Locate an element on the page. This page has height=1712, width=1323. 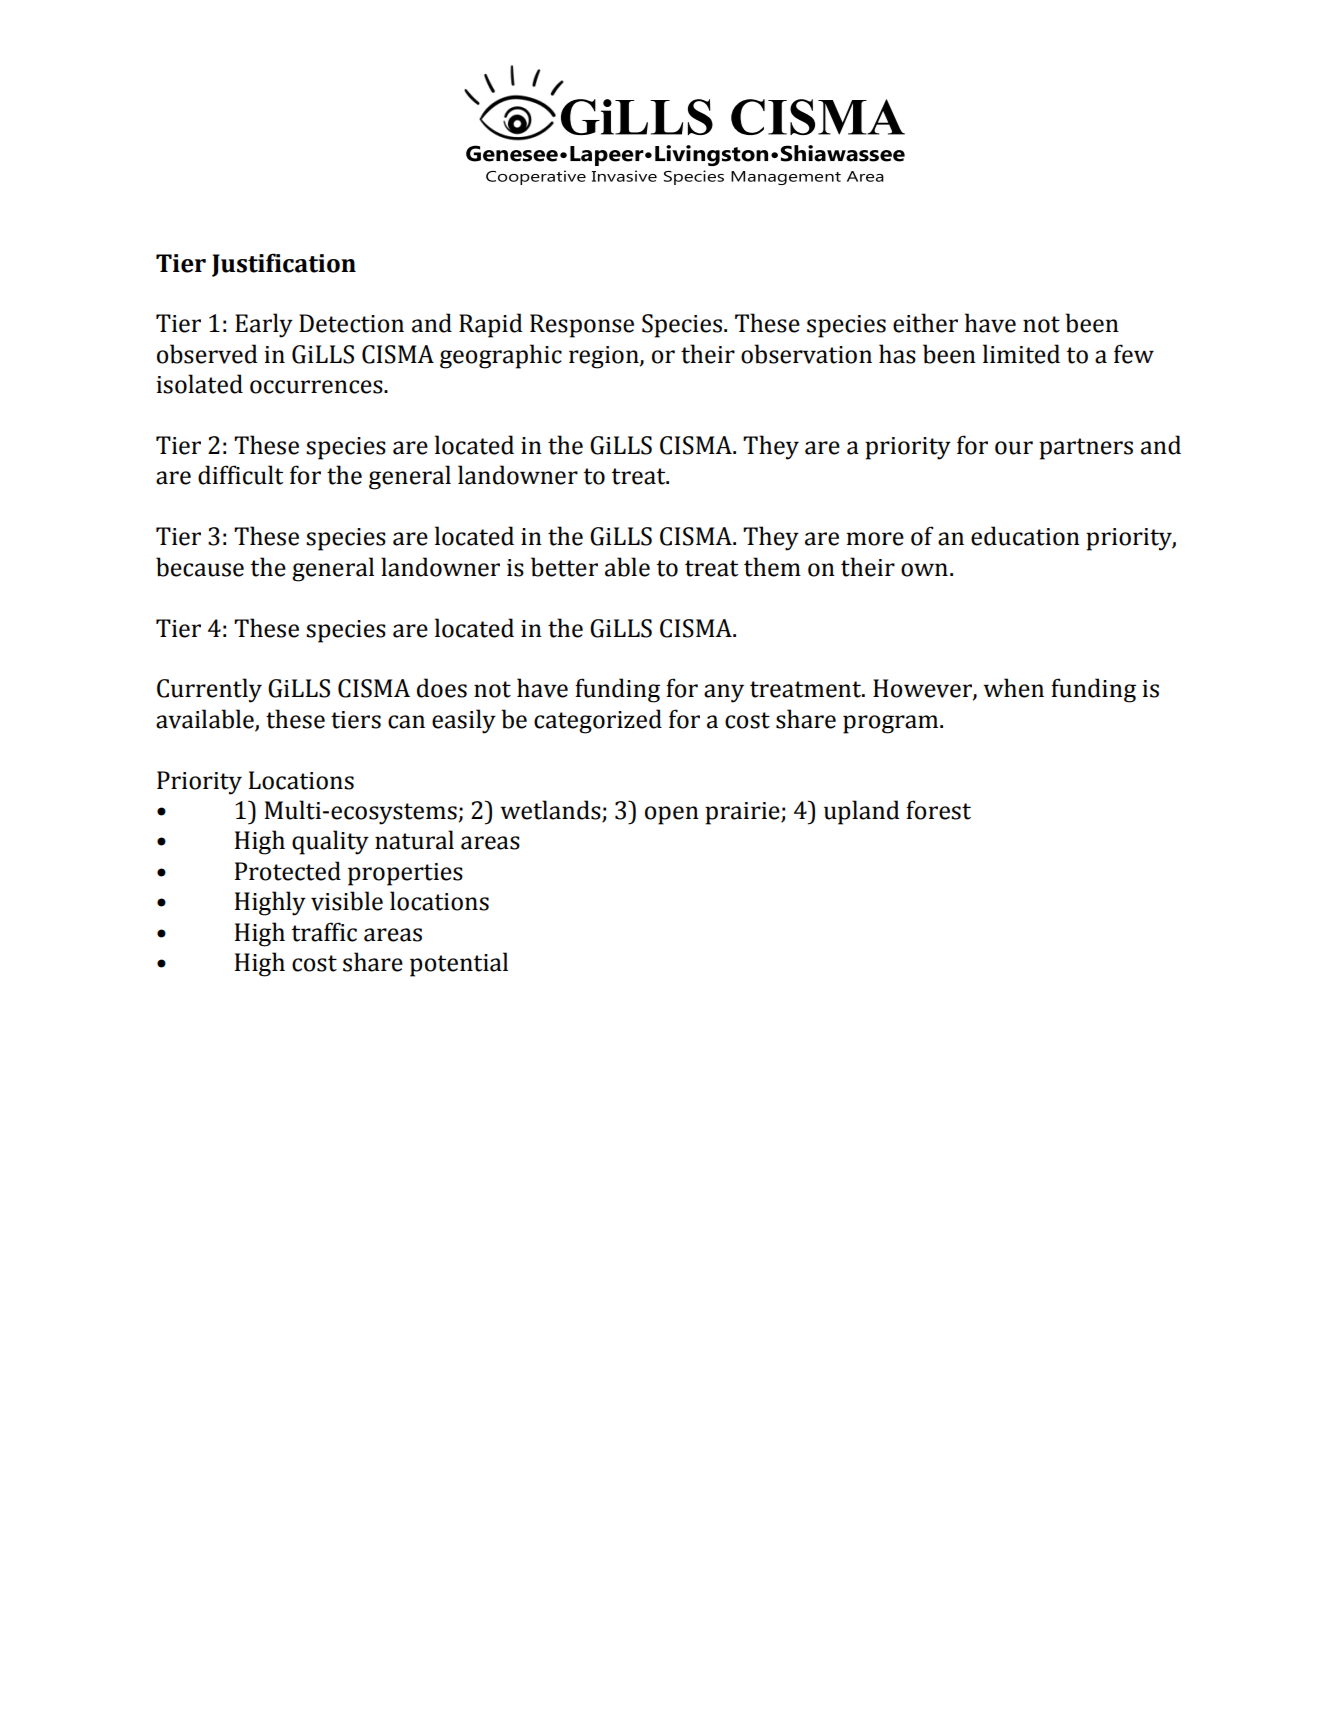
traffic is located at coordinates (324, 932).
